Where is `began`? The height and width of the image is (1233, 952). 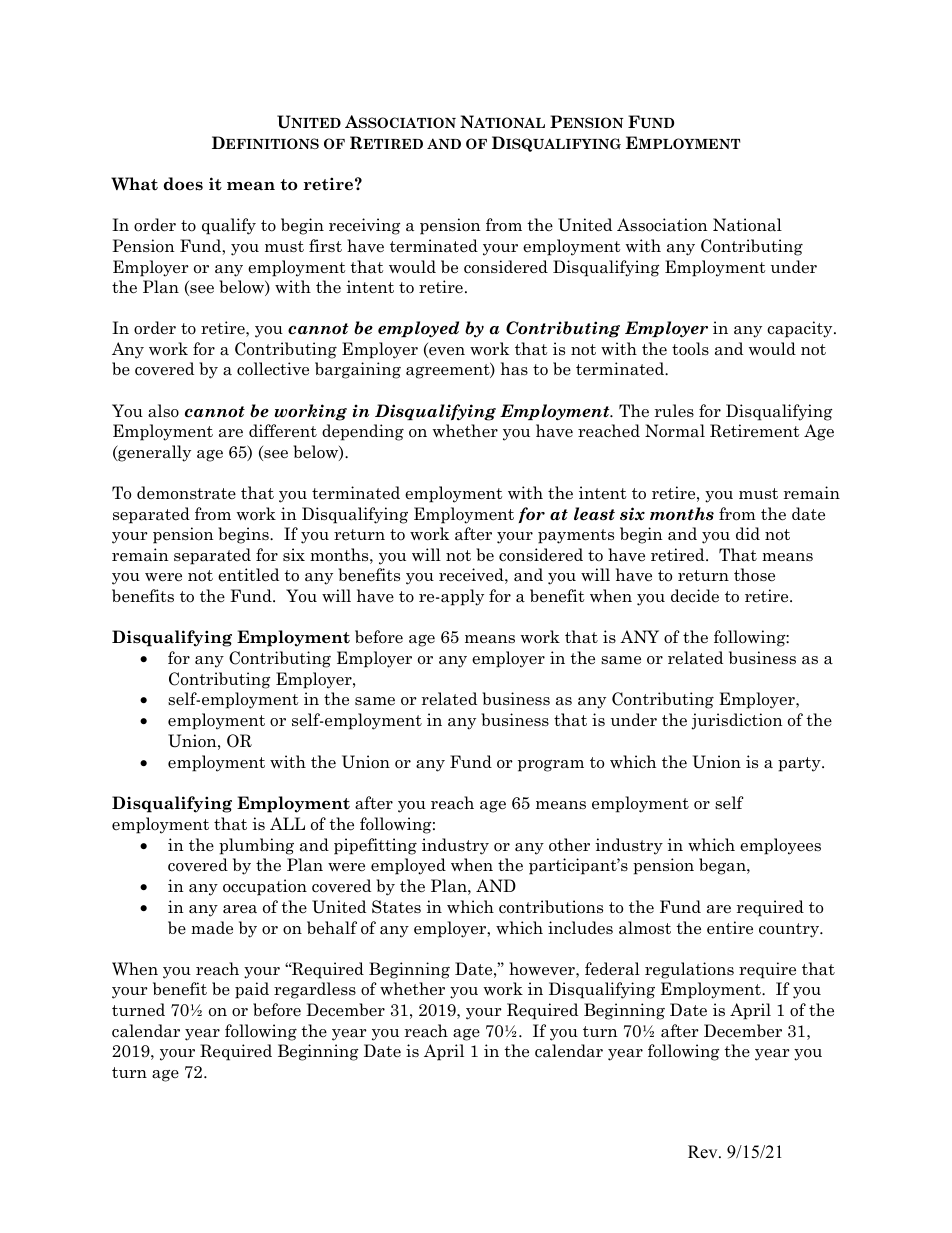
began is located at coordinates (723, 866).
